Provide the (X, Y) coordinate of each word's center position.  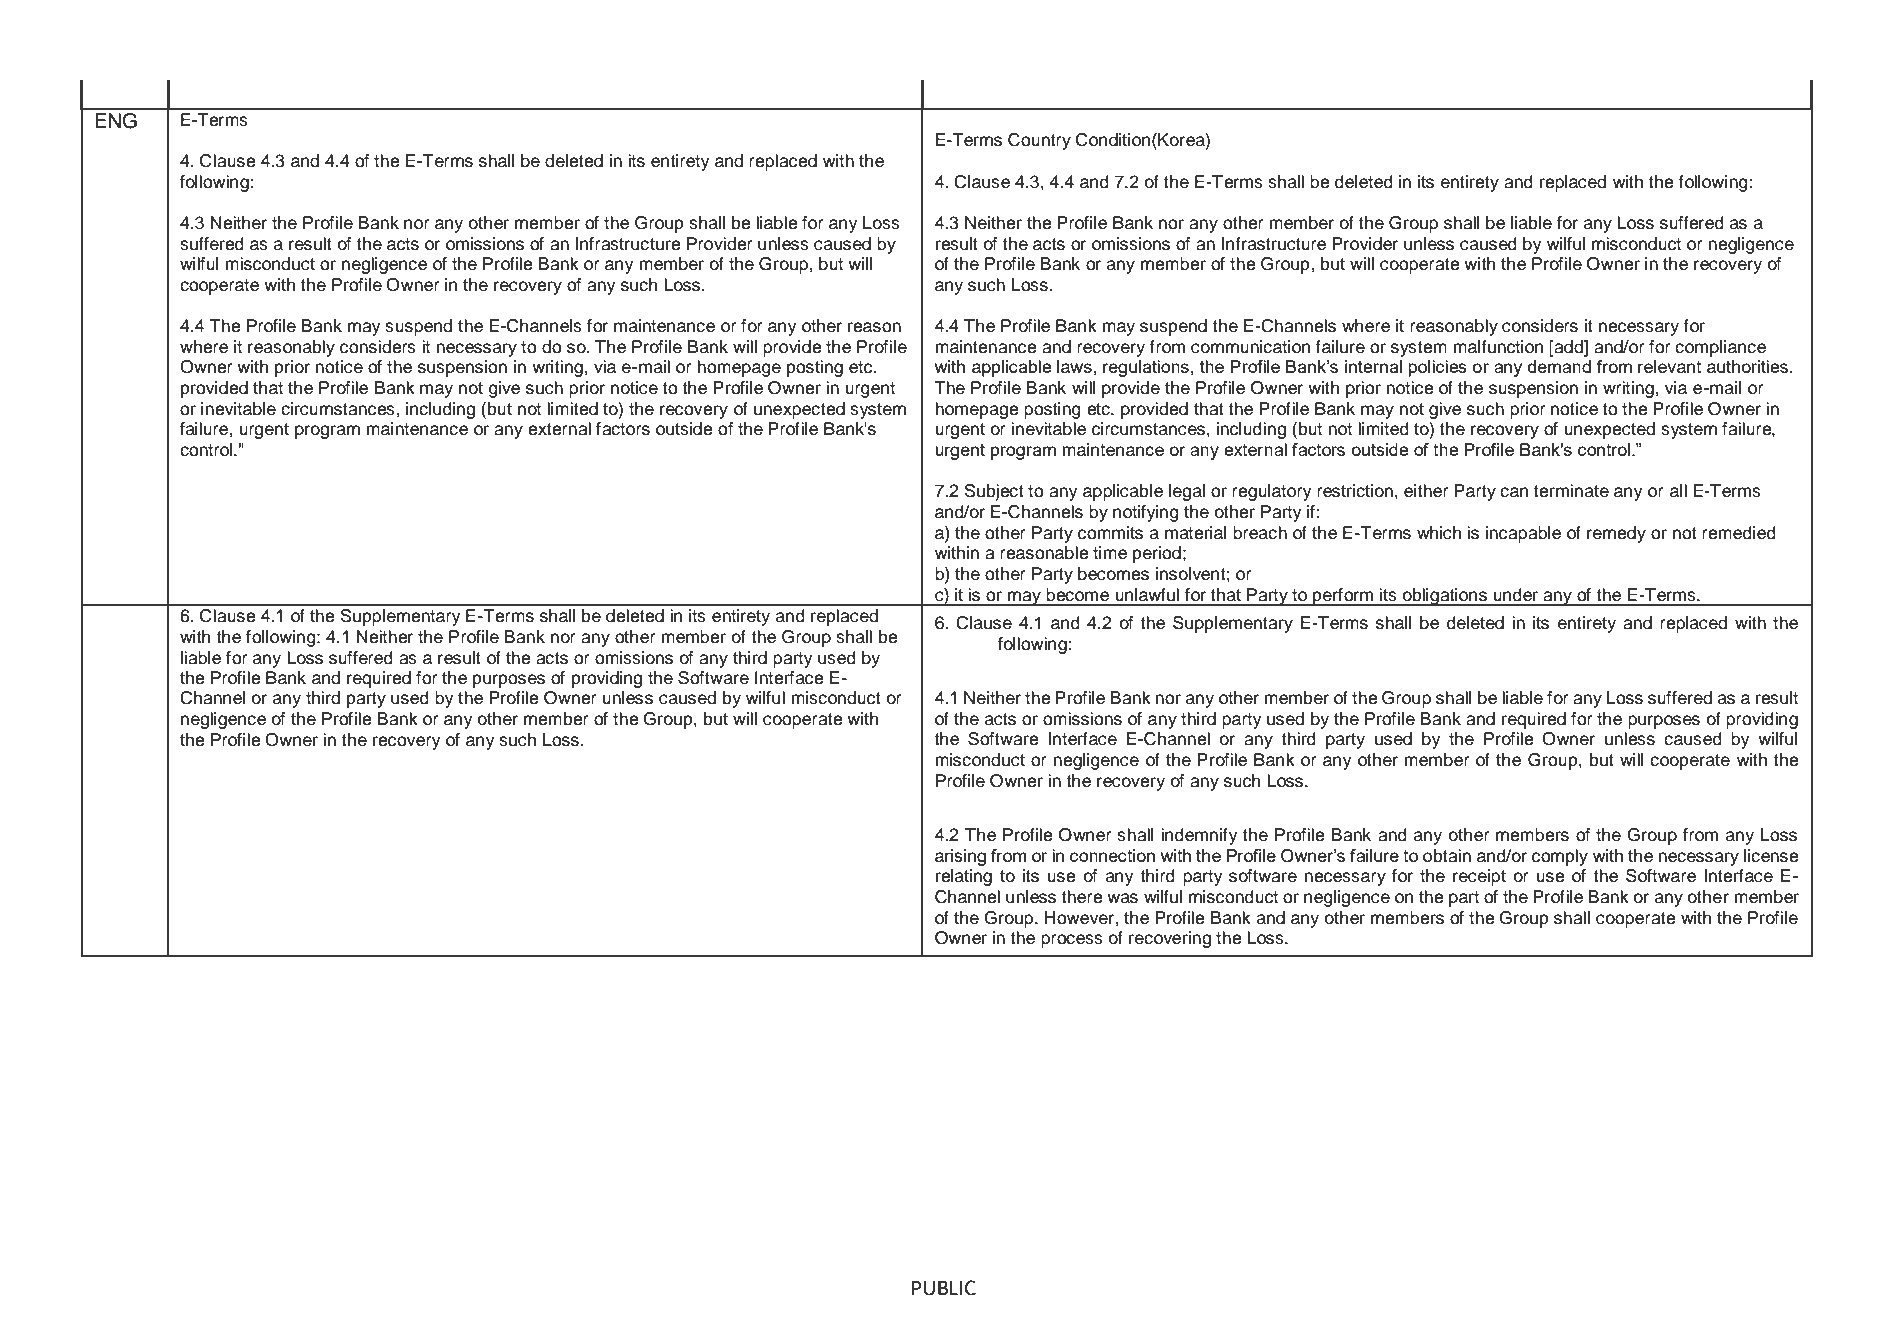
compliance (1720, 348)
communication (1250, 347)
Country (1039, 141)
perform (1343, 597)
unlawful (1147, 595)
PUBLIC (944, 1288)
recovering (1170, 939)
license (1771, 856)
